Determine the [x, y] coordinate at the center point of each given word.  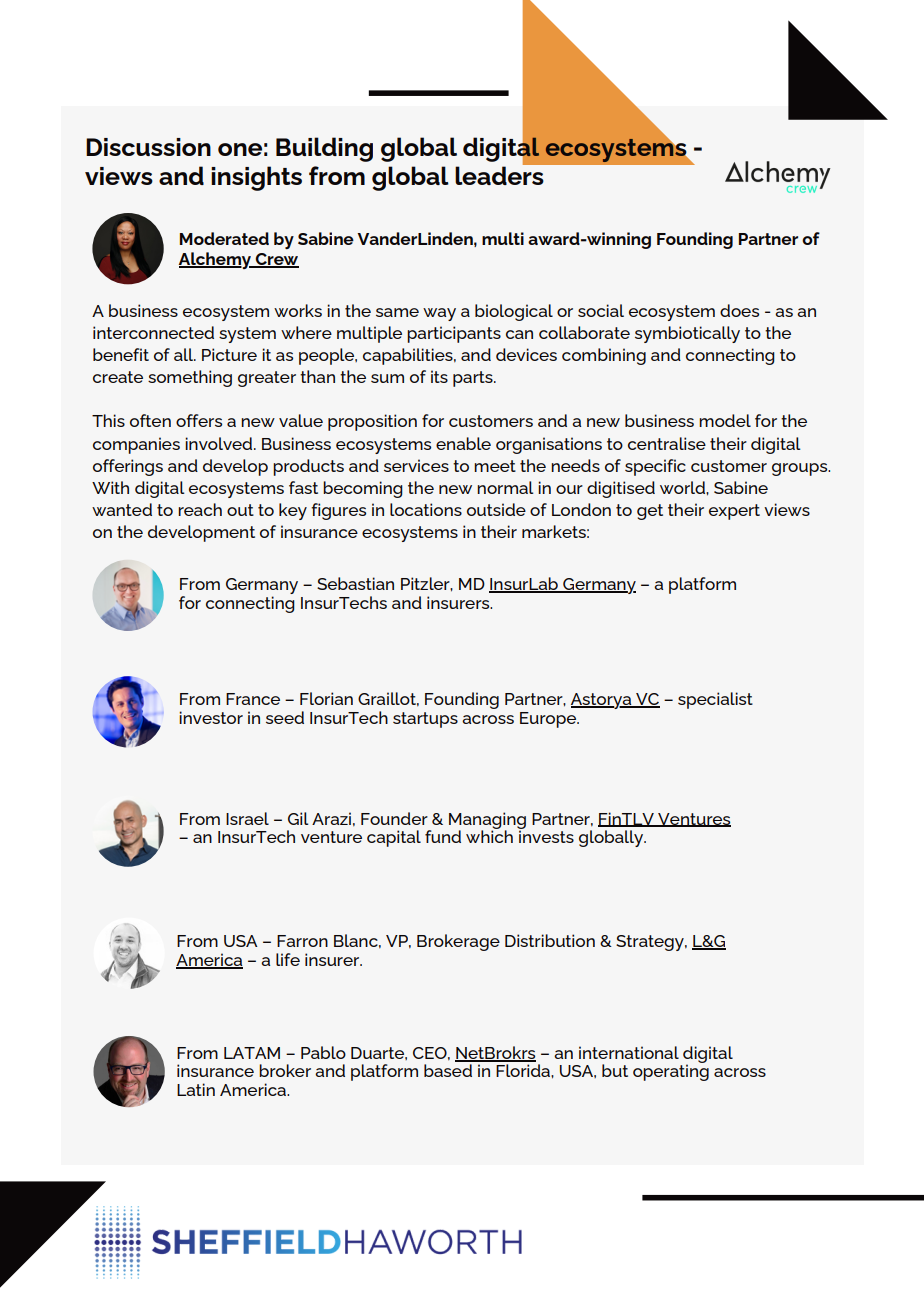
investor [211, 717]
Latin [196, 1089]
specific [655, 467]
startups [425, 720]
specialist [715, 700]
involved [220, 443]
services [416, 465]
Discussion [148, 147]
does [739, 310]
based [448, 1070]
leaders [500, 174]
